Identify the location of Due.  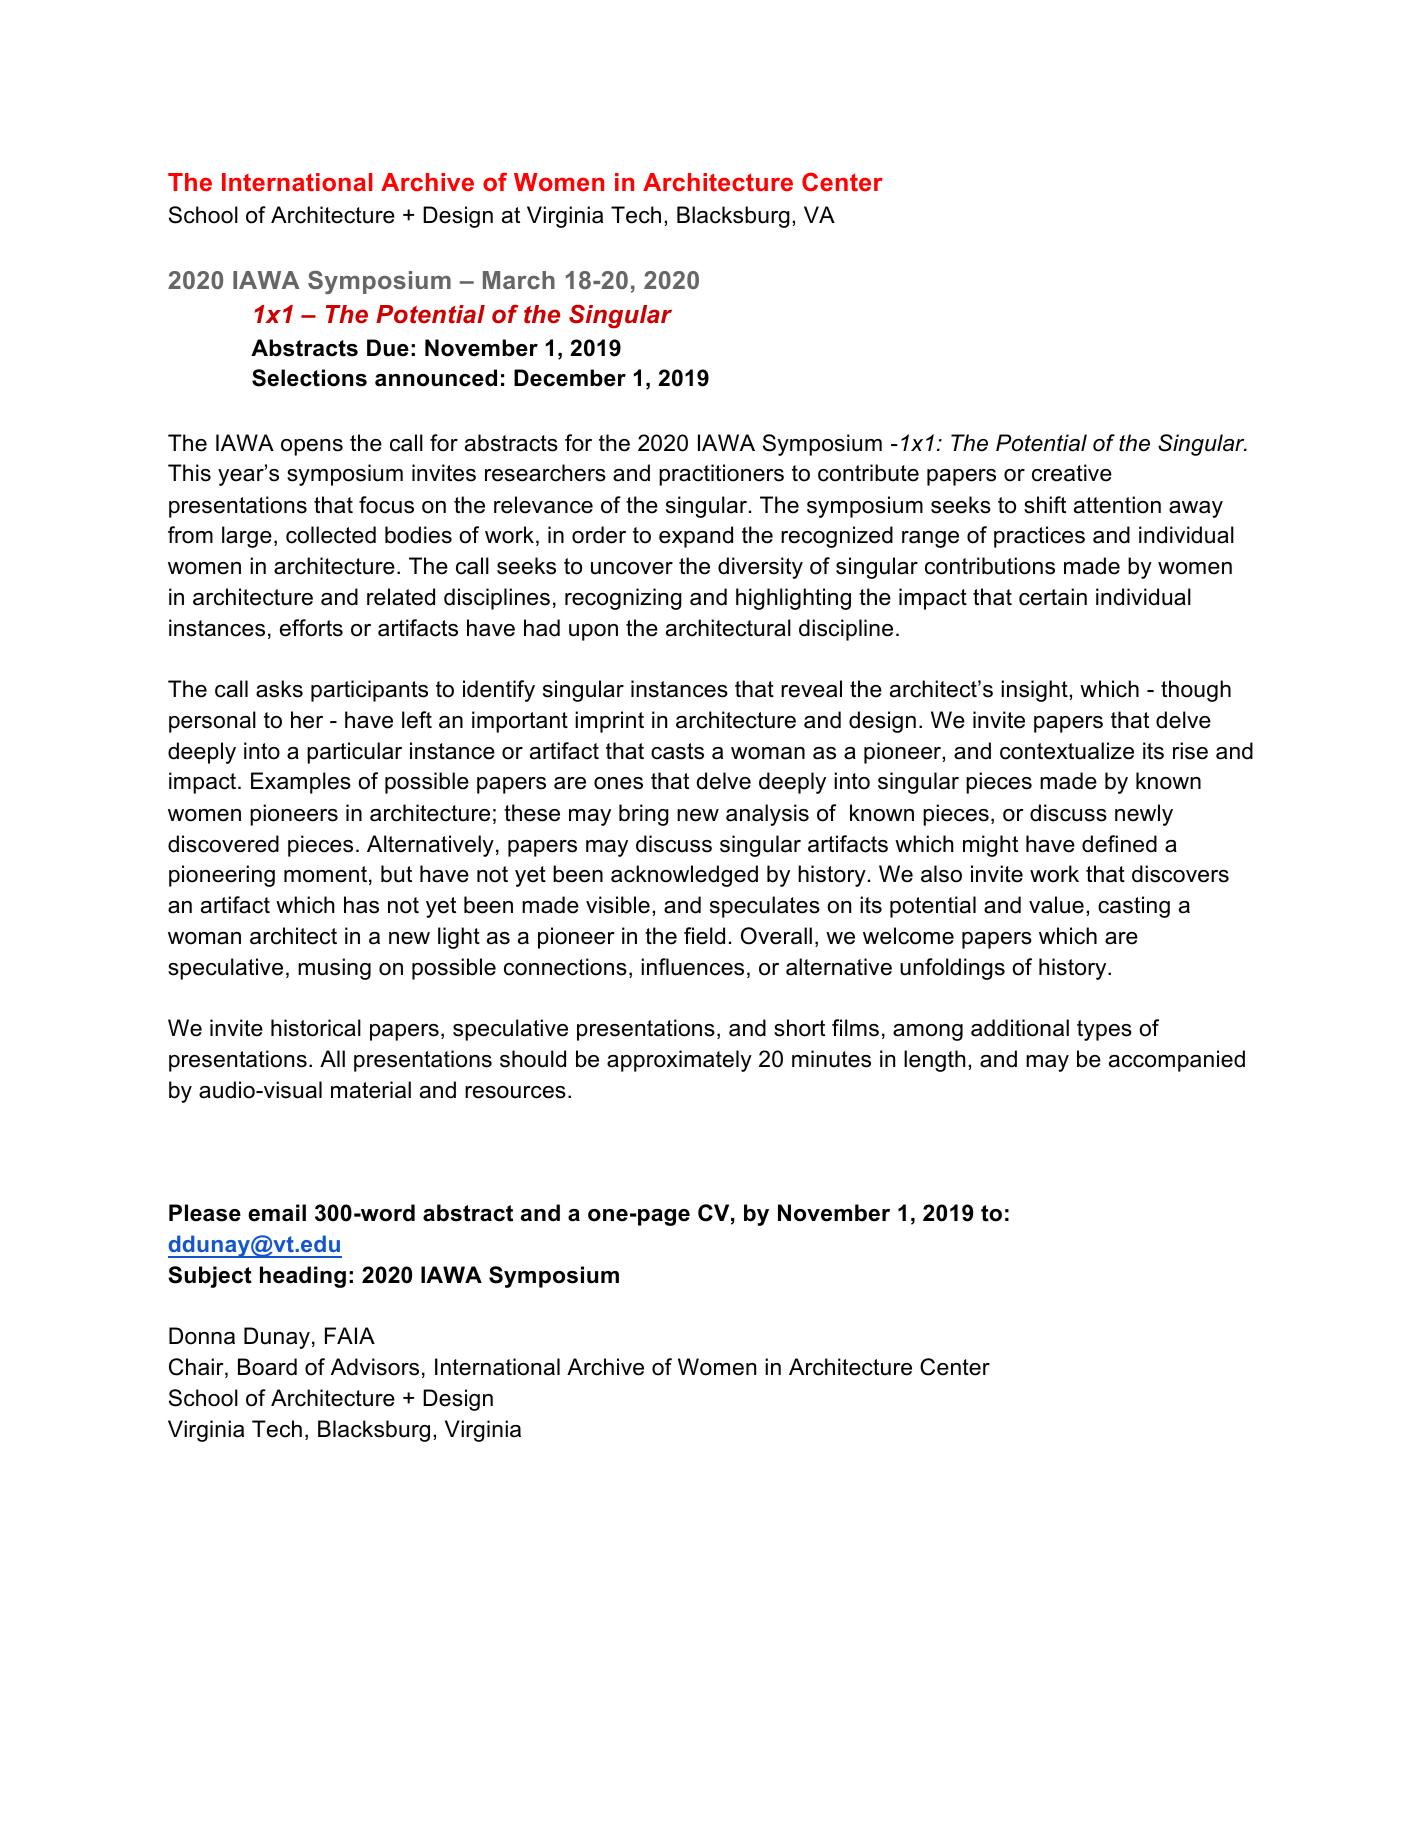
(388, 348).
